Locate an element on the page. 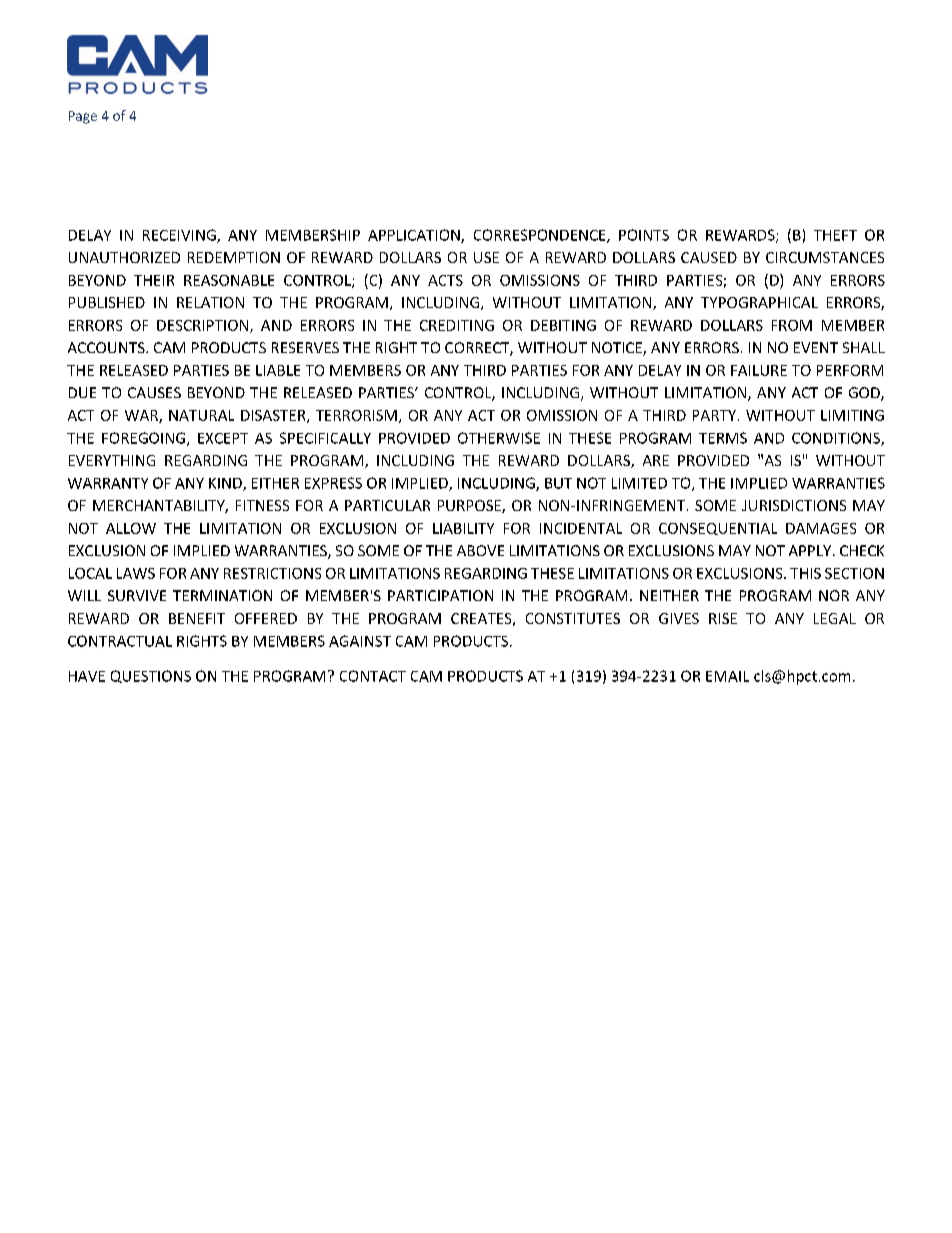  APPLICATION is located at coordinates (415, 236).
